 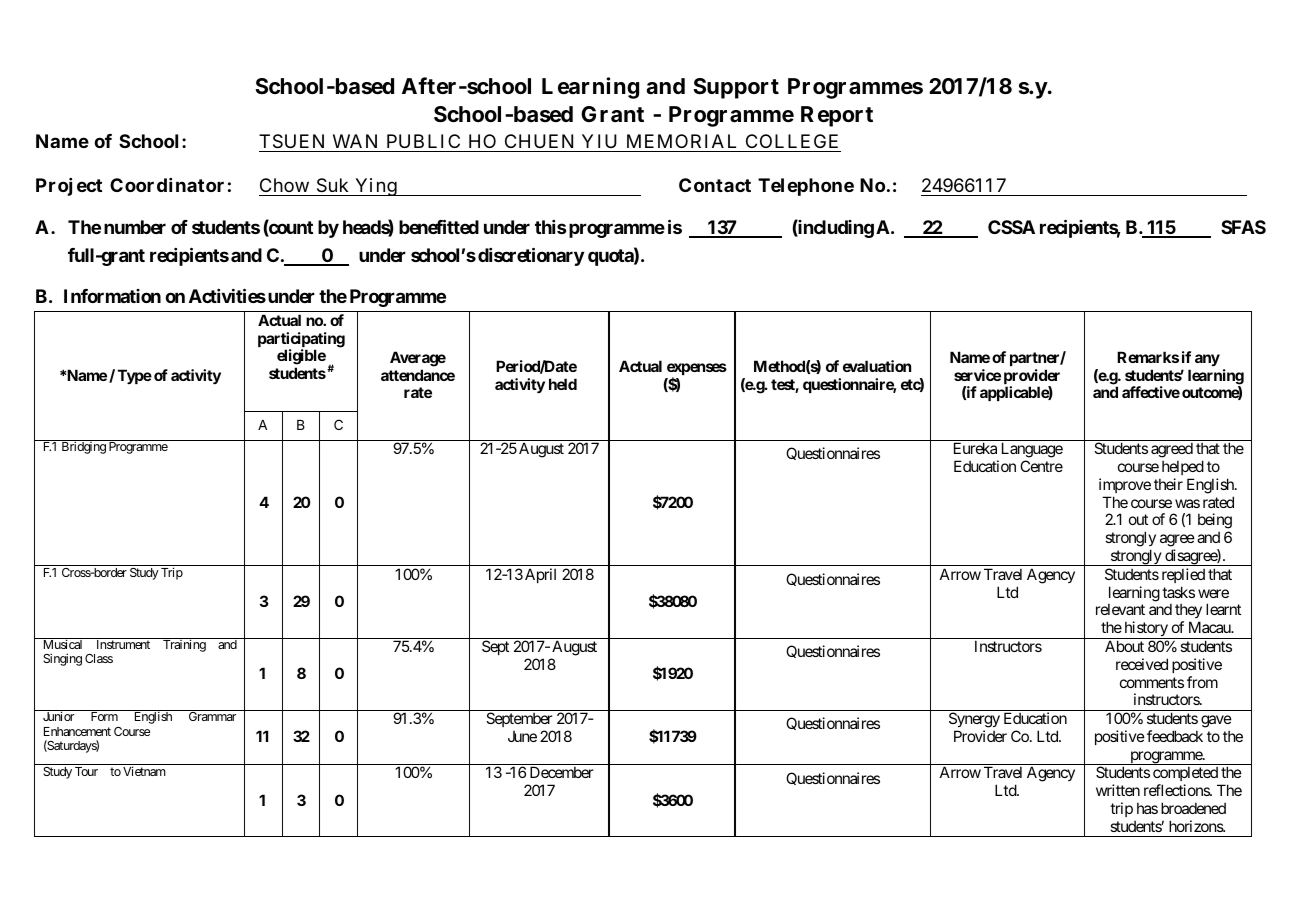 I want to click on April, so click(x=540, y=575).
